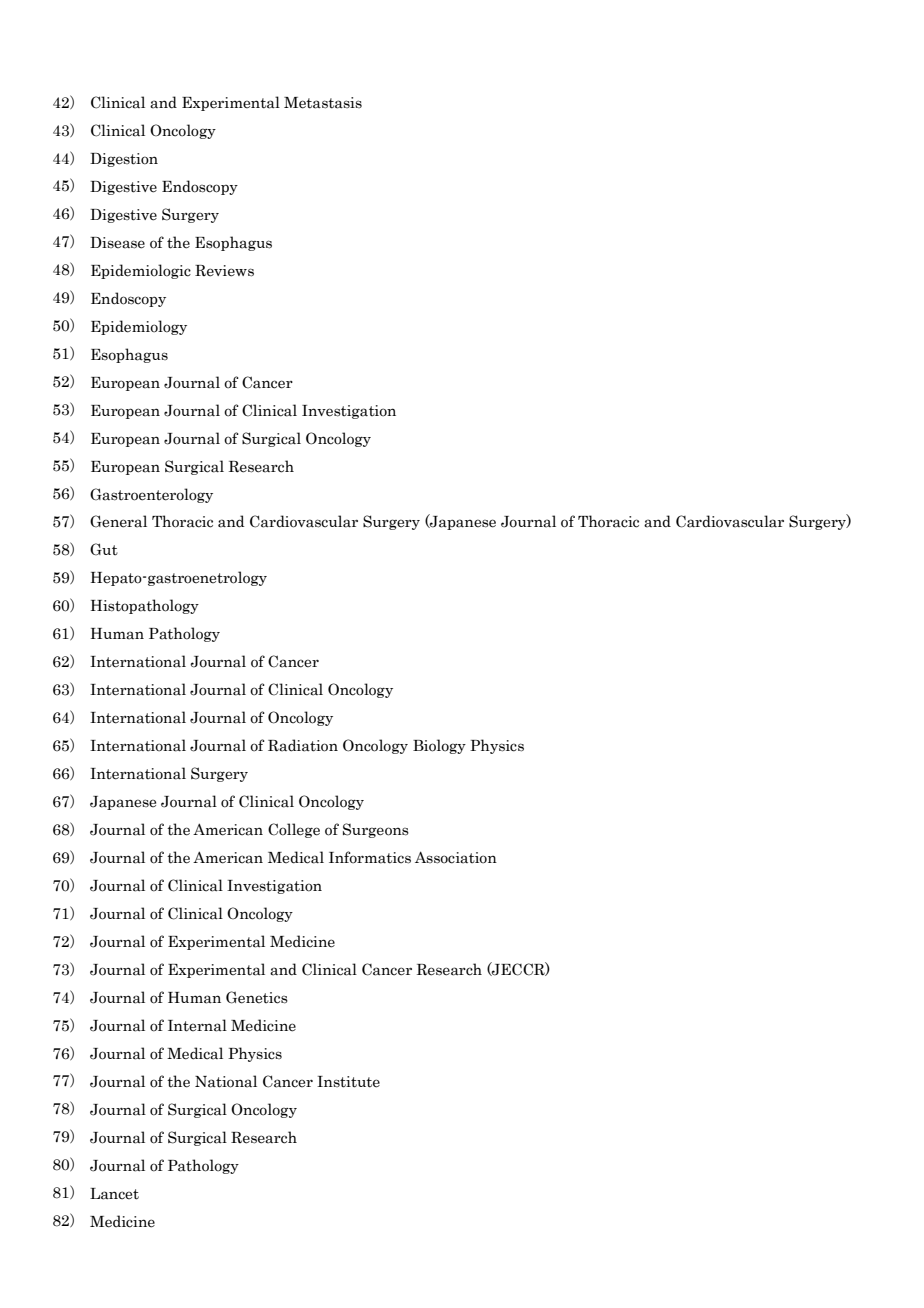 This document has height=1308, width=924. Describe the element at coordinates (257, 997) in the document. I see `Genetics` at that location.
